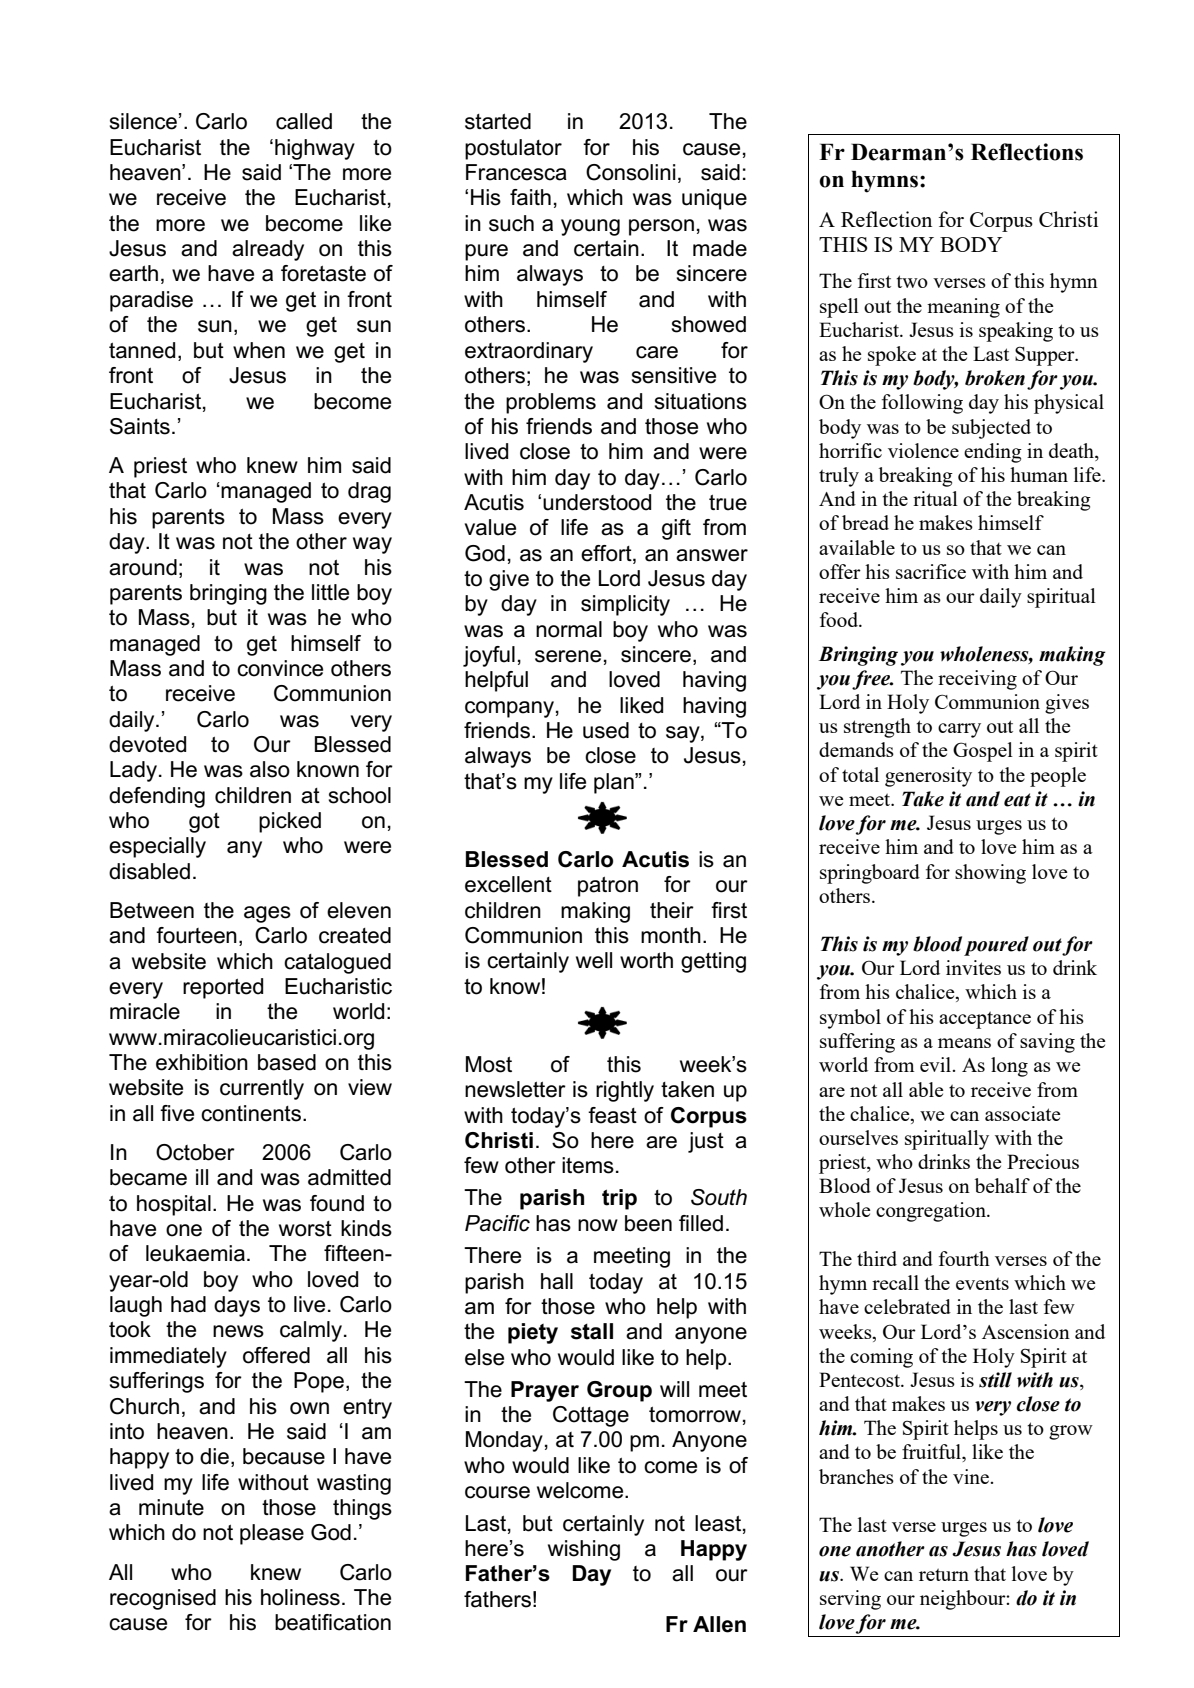 The image size is (1194, 1688). I want to click on holiness, so click(300, 1597).
